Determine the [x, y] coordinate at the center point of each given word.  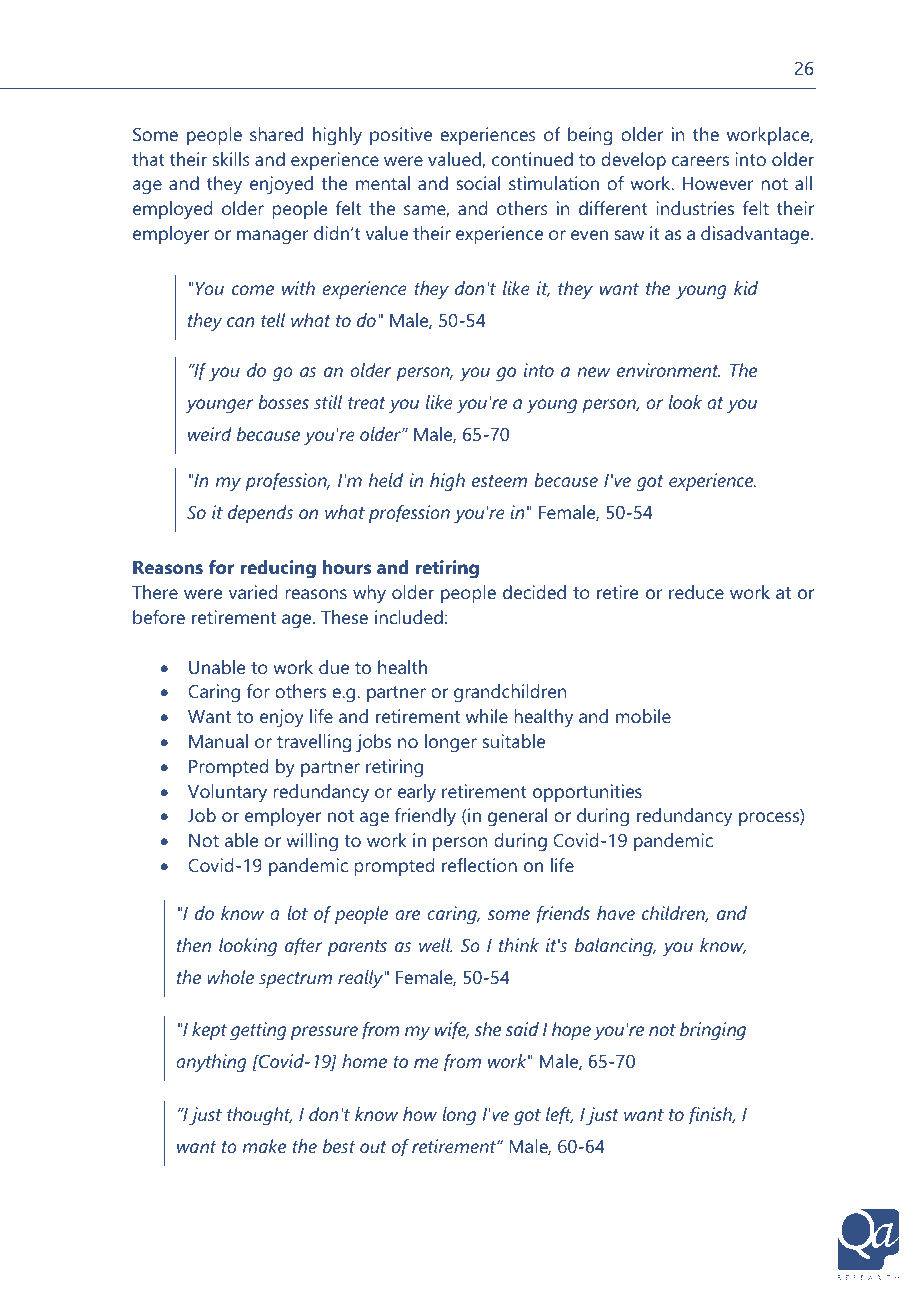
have [616, 913]
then [194, 945]
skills [231, 159]
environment [668, 370]
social [478, 183]
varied [253, 592]
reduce [696, 592]
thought [259, 1116]
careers [700, 161]
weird [210, 434]
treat [367, 403]
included [409, 617]
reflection [479, 865]
